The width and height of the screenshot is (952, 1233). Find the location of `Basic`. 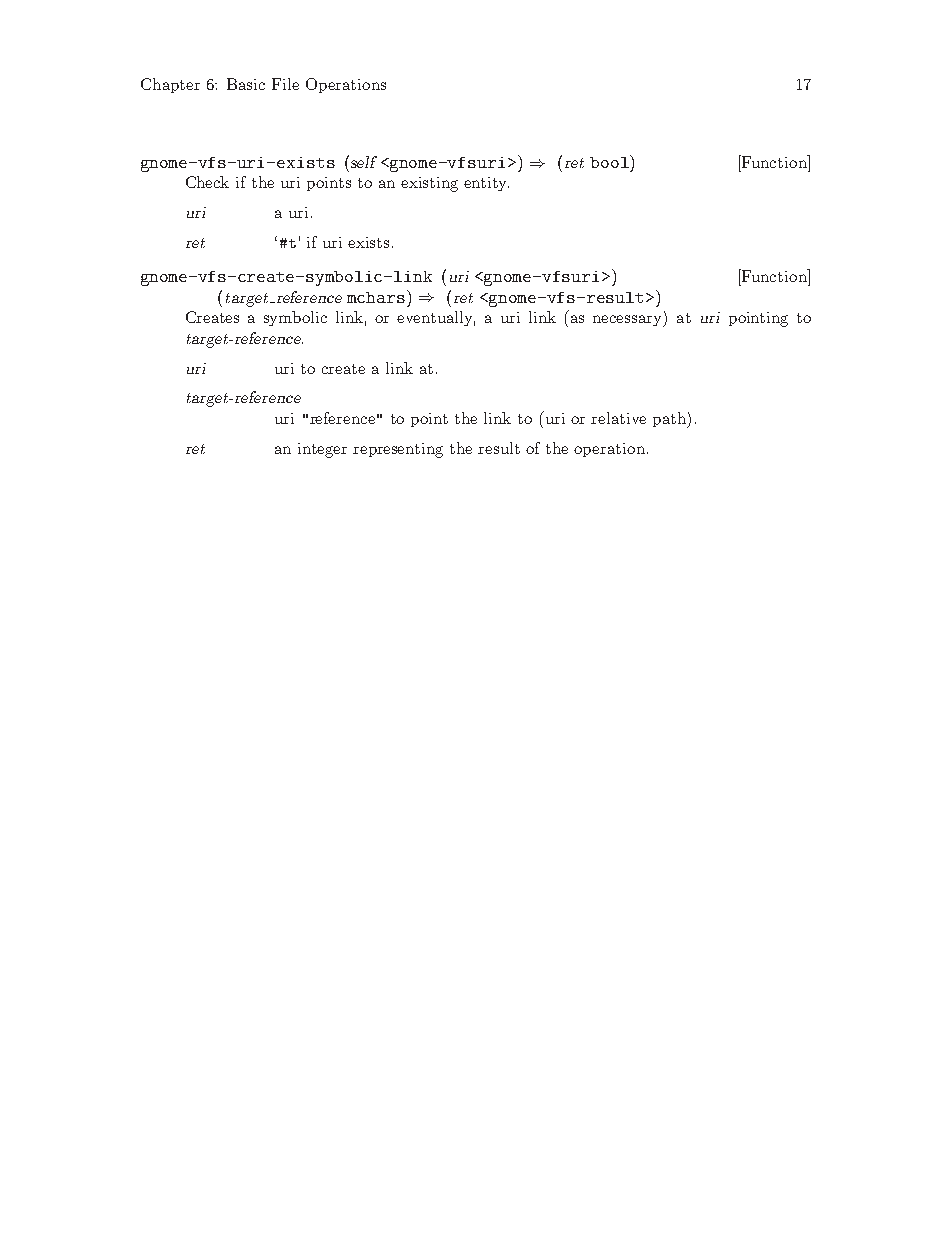

Basic is located at coordinates (246, 84).
